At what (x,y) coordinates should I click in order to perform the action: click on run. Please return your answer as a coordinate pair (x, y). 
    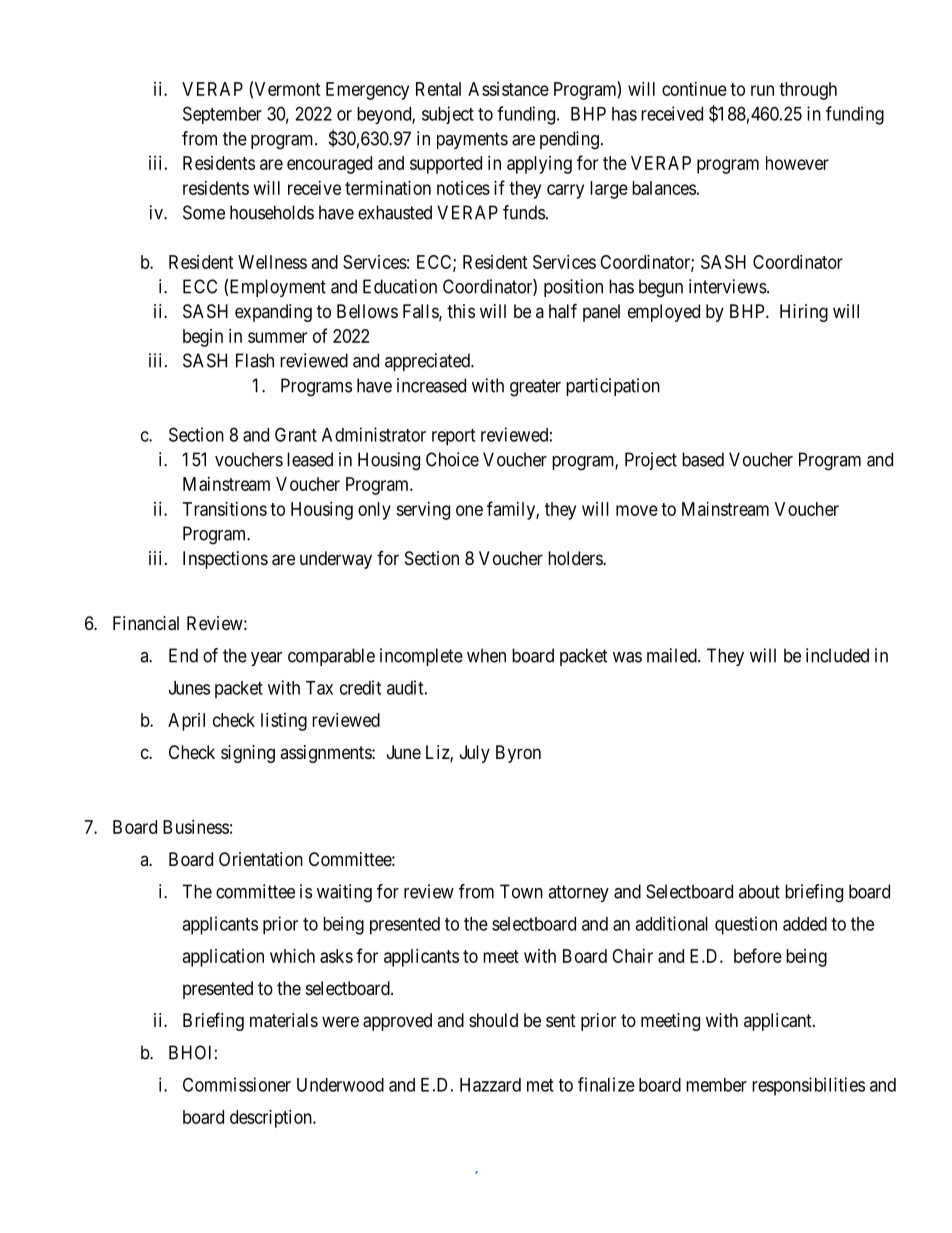
    Looking at the image, I should click on (762, 90).
